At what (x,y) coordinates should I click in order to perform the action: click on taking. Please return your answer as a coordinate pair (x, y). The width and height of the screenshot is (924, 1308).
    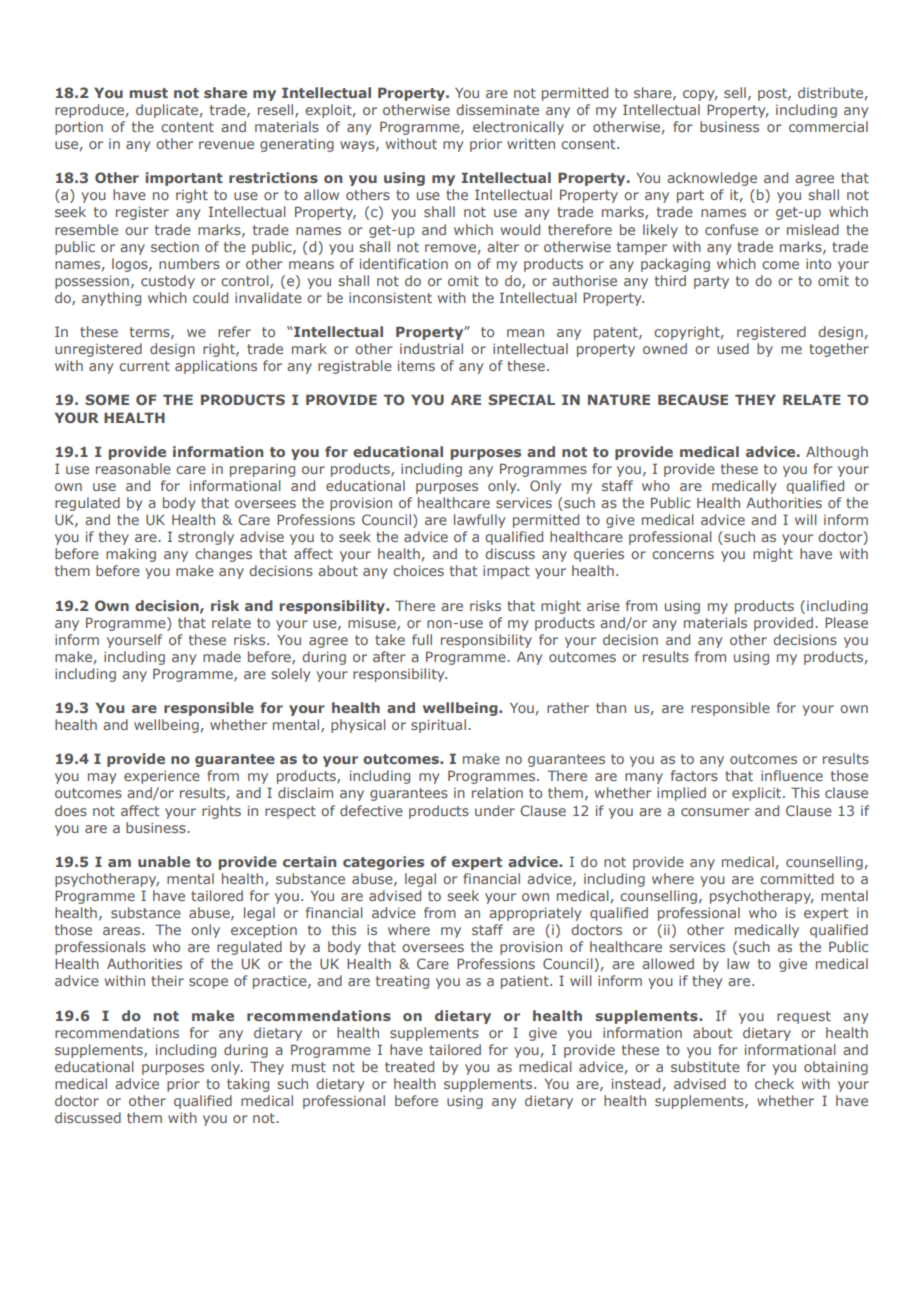
    Looking at the image, I should click on (248, 1085).
